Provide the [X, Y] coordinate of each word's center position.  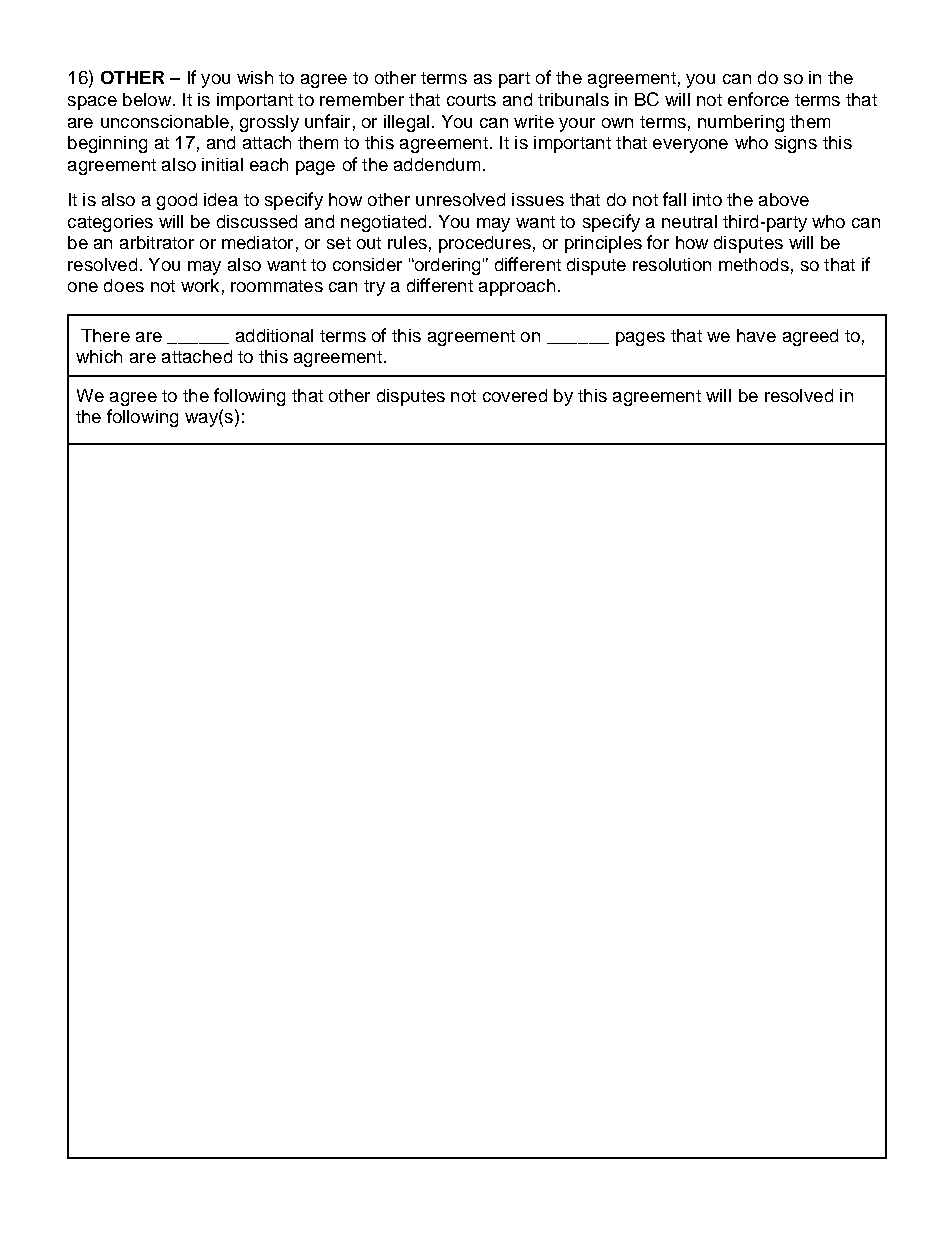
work [200, 285]
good [177, 201]
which [99, 356]
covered [515, 395]
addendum [437, 164]
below [148, 99]
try [374, 288]
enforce [758, 99]
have [756, 335]
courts [471, 100]
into [707, 199]
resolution [672, 264]
